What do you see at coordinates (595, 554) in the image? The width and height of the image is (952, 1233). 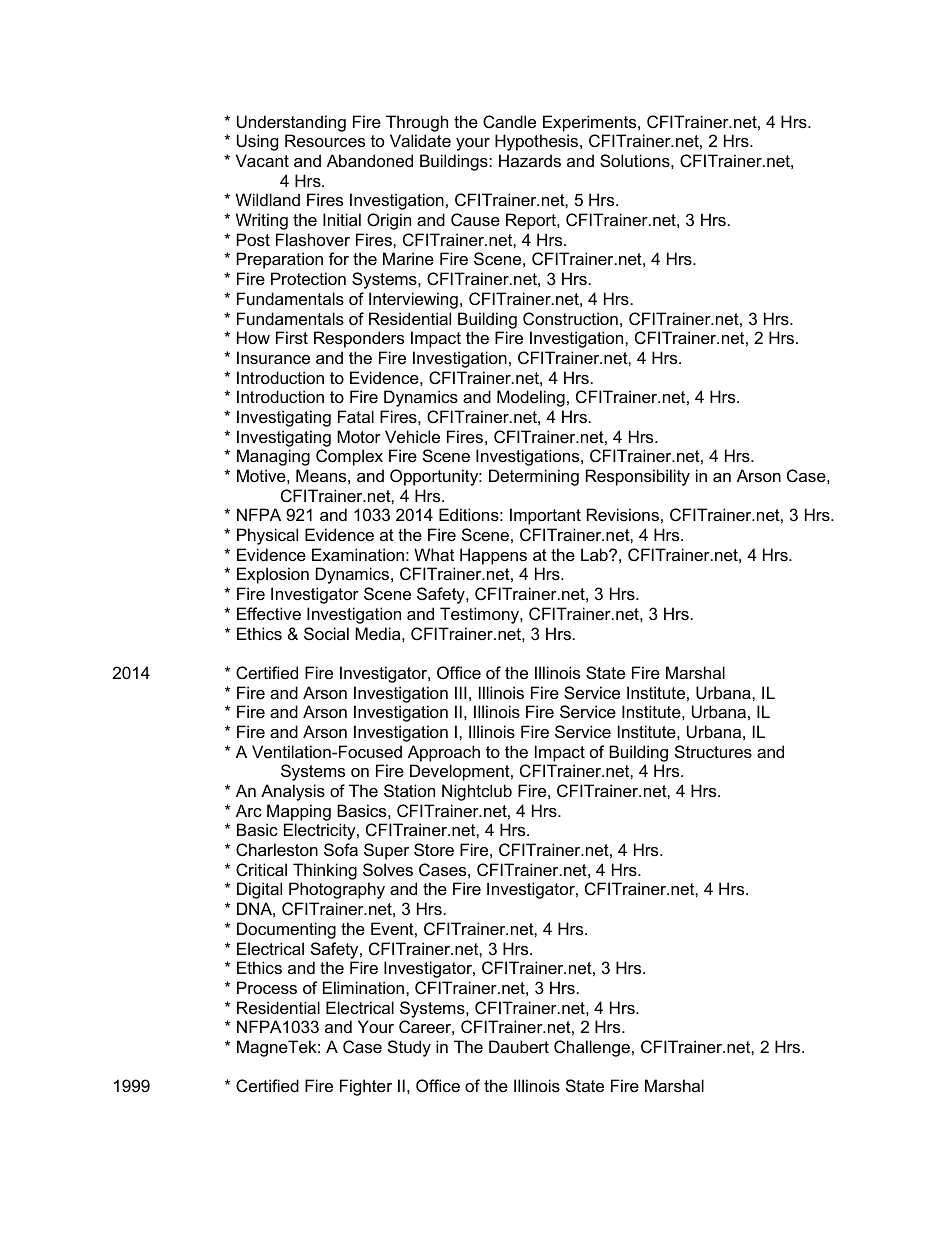 I see `Lab` at bounding box center [595, 554].
